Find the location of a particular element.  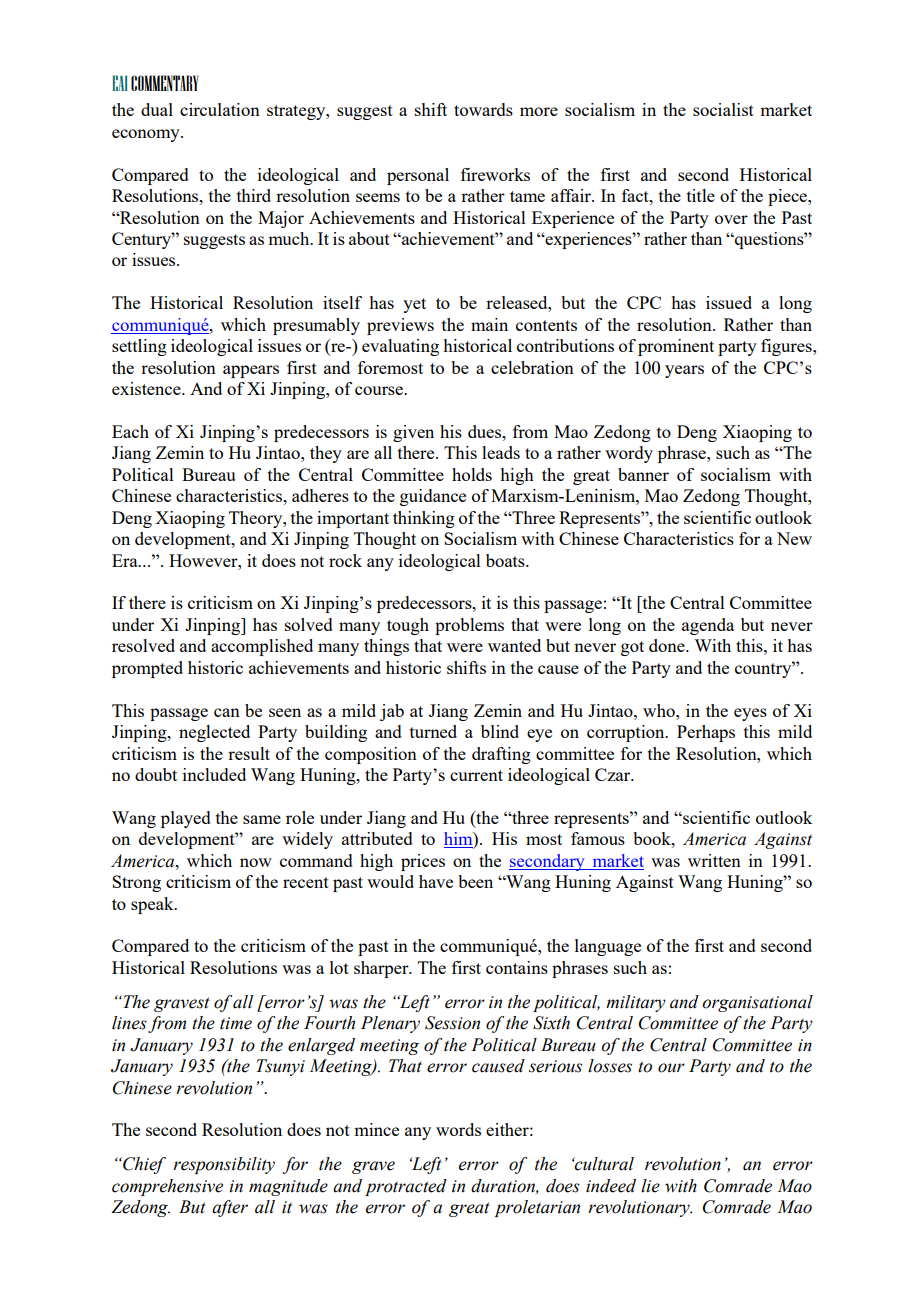

circulation is located at coordinates (220, 109).
